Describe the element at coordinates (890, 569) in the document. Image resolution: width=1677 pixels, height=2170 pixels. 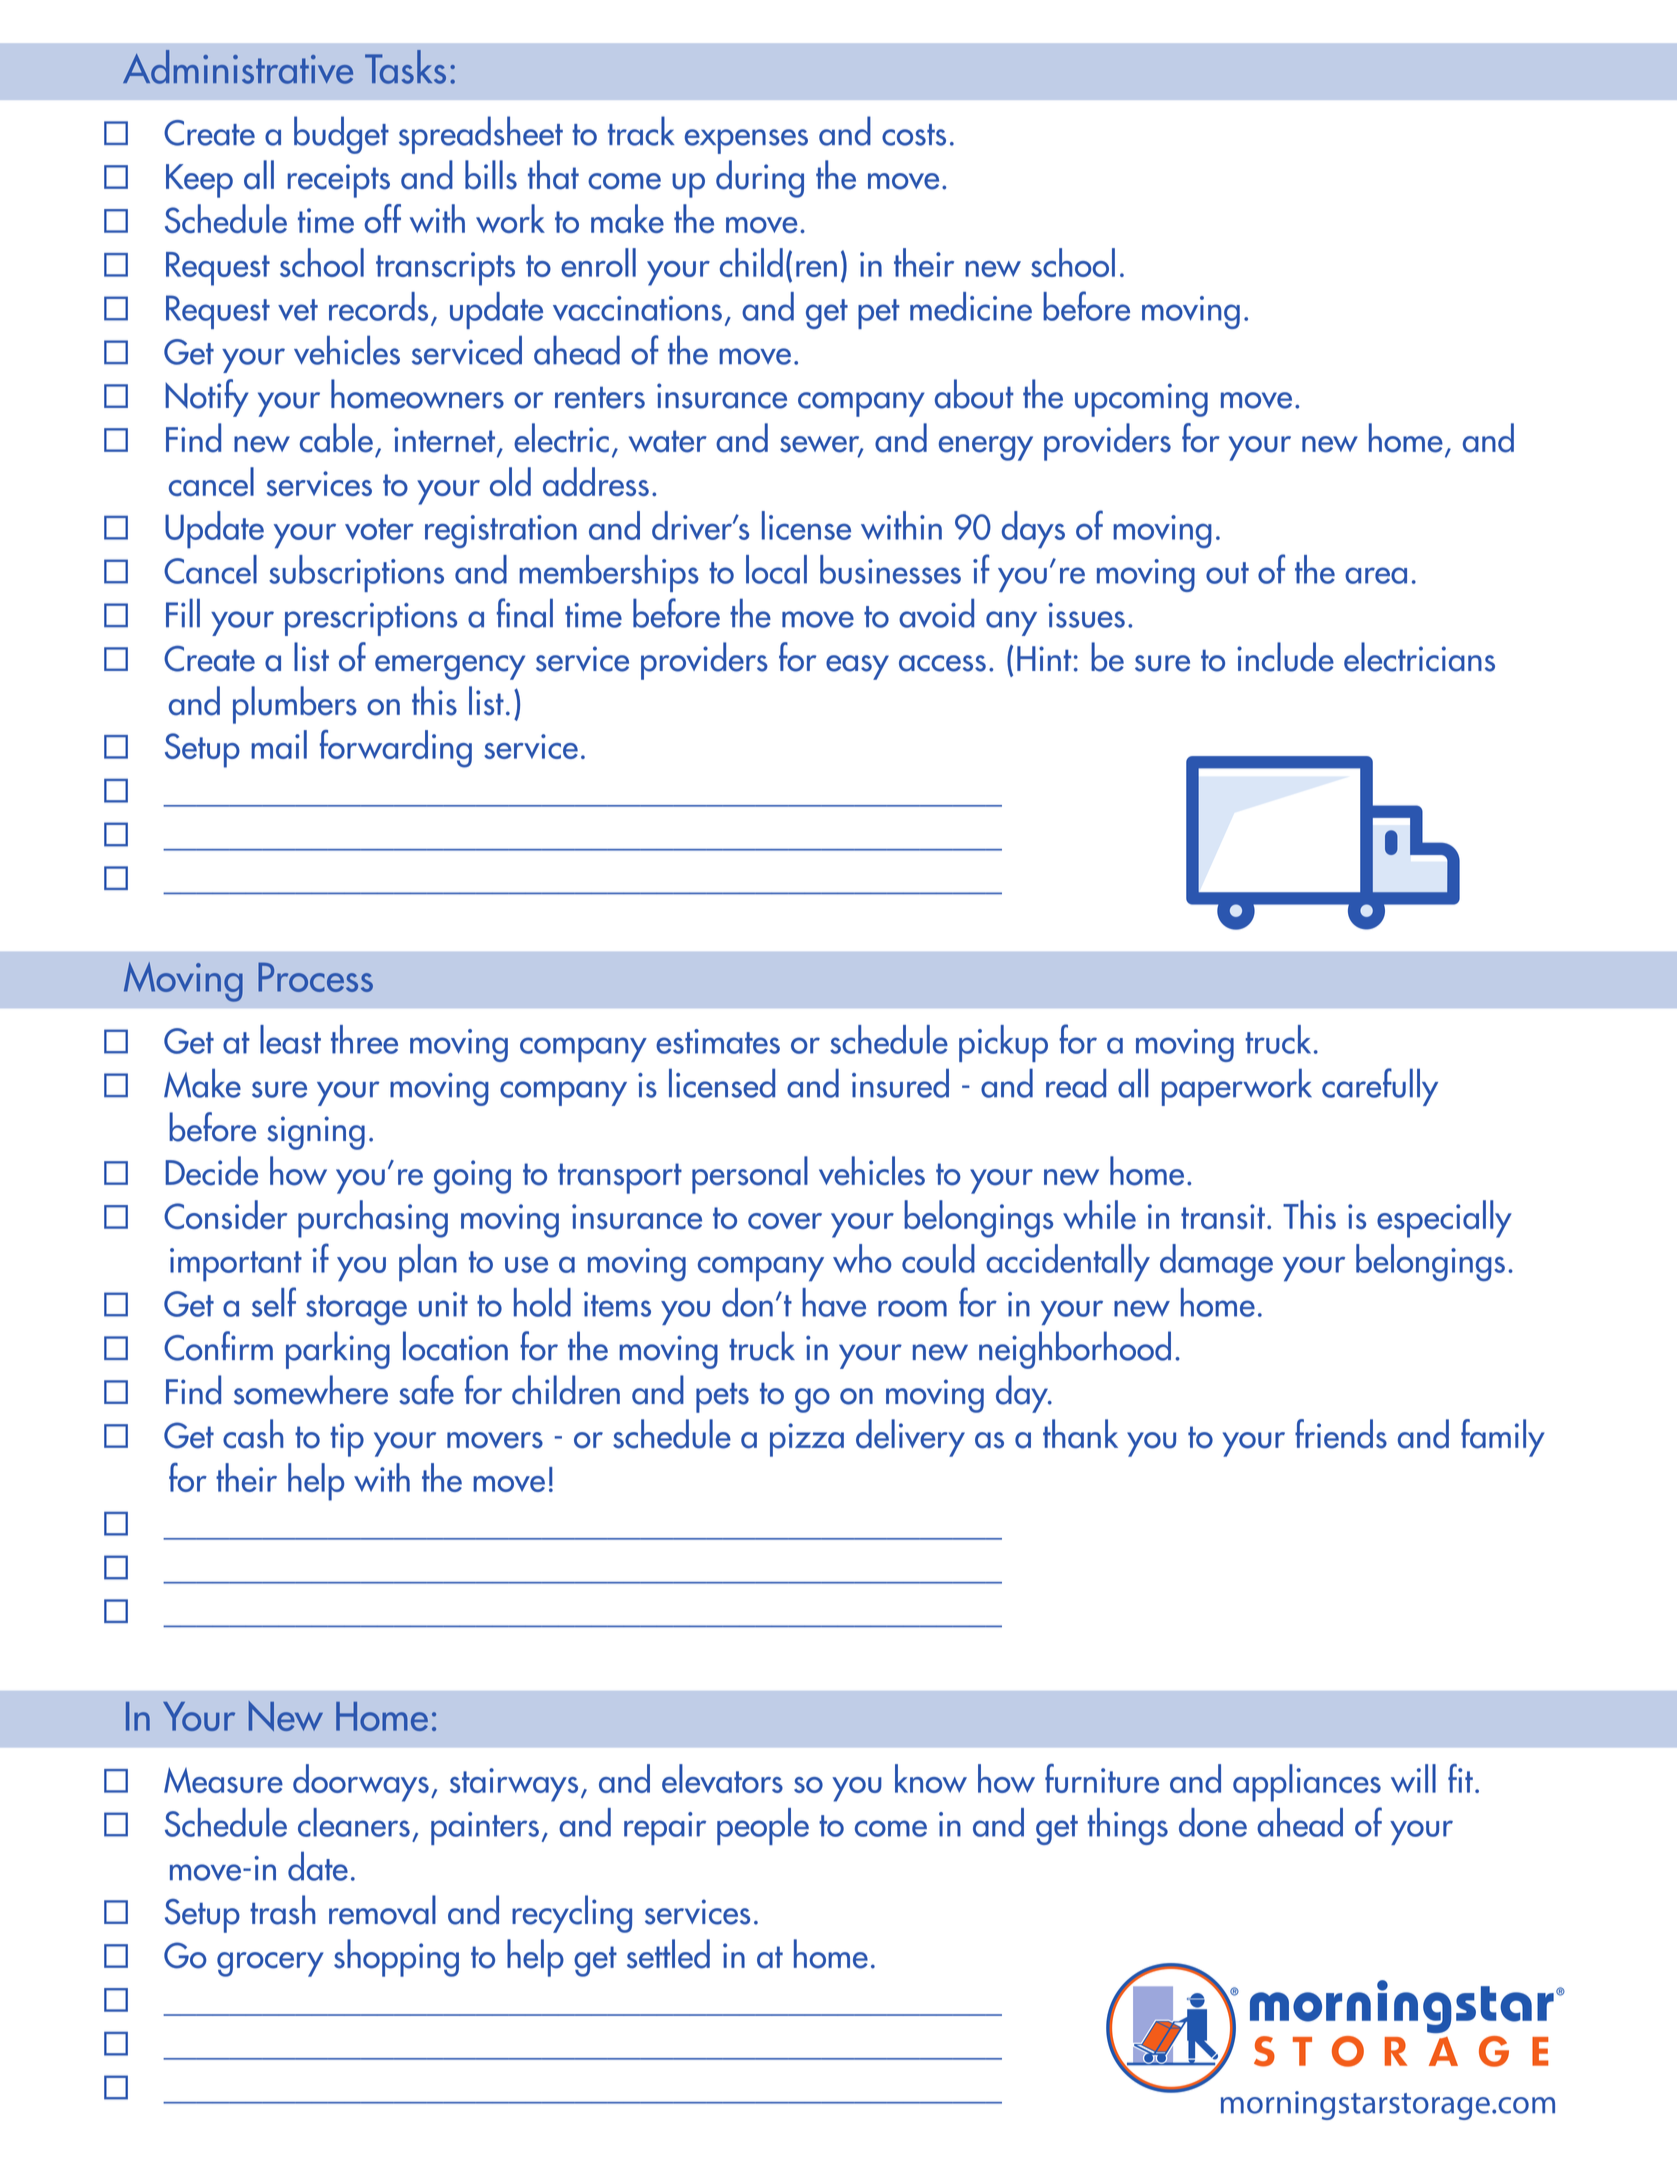
I see `businesses` at that location.
